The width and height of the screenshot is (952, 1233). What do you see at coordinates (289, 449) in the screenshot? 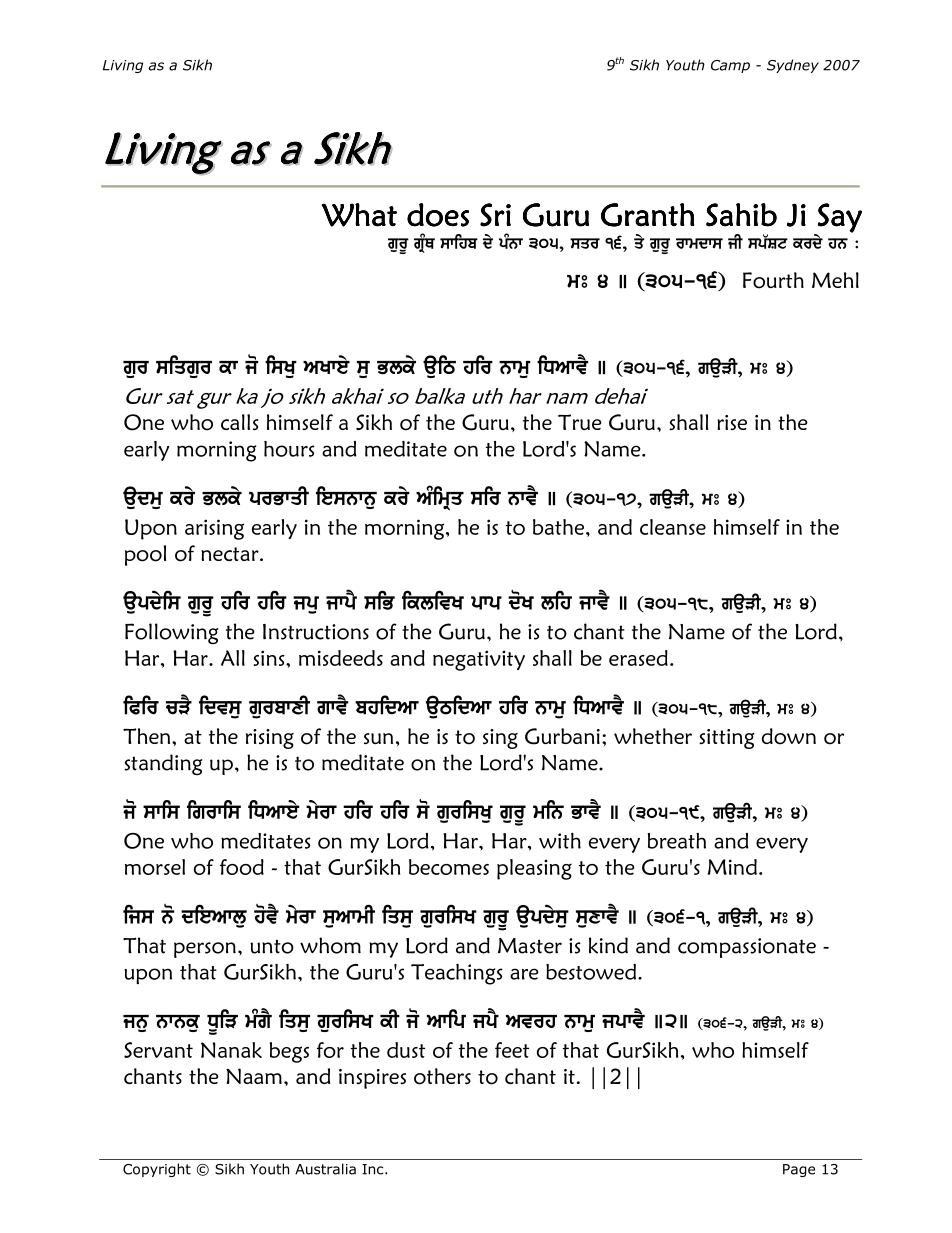
I see `hours` at bounding box center [289, 449].
